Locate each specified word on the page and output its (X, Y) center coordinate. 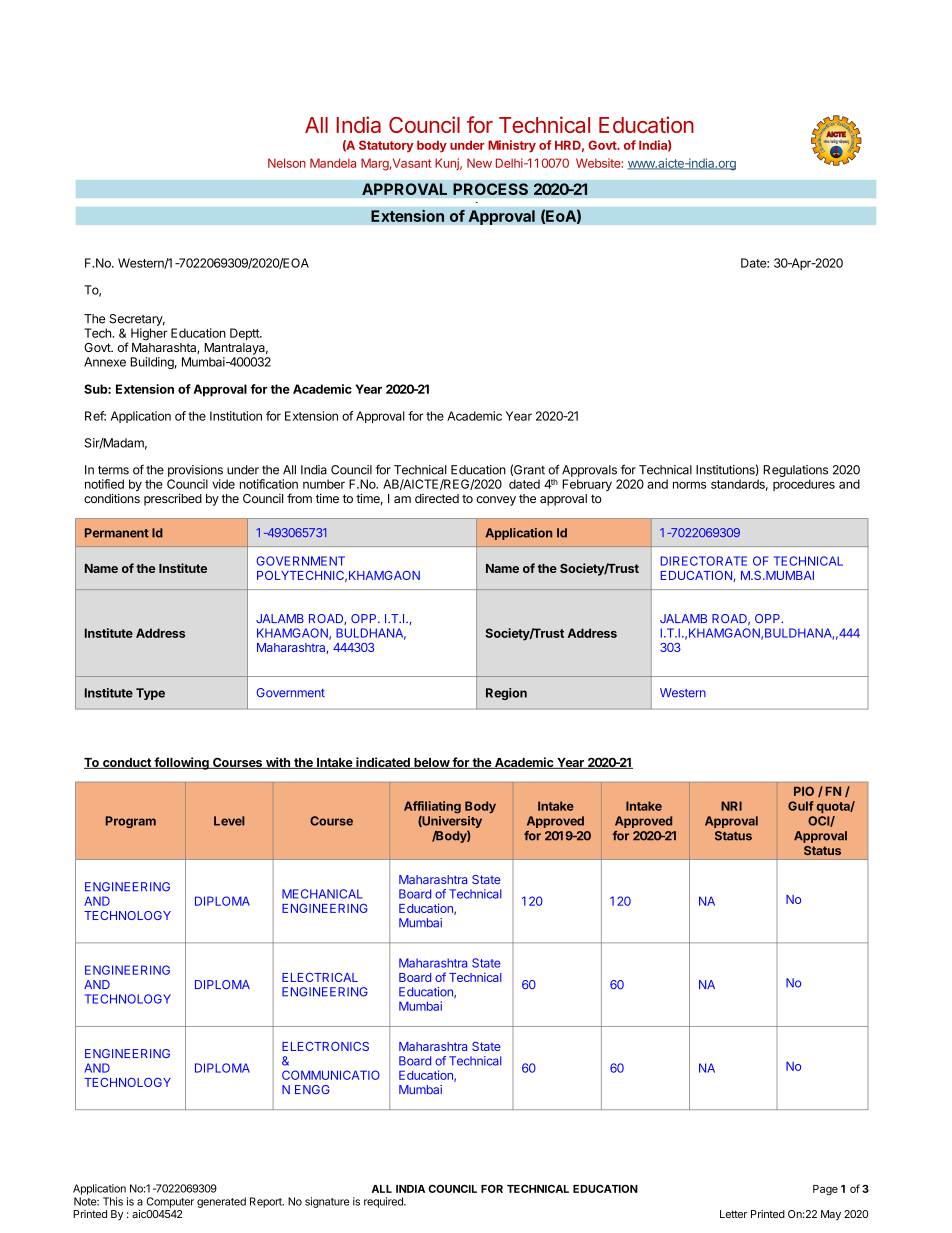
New (479, 163)
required (384, 1202)
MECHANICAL (322, 894)
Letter (733, 1214)
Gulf (801, 806)
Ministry (512, 146)
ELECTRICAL (320, 977)
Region (506, 694)
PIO (804, 791)
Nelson (287, 163)
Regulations (795, 471)
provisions (195, 471)
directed (437, 498)
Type (150, 694)
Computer (170, 1202)
